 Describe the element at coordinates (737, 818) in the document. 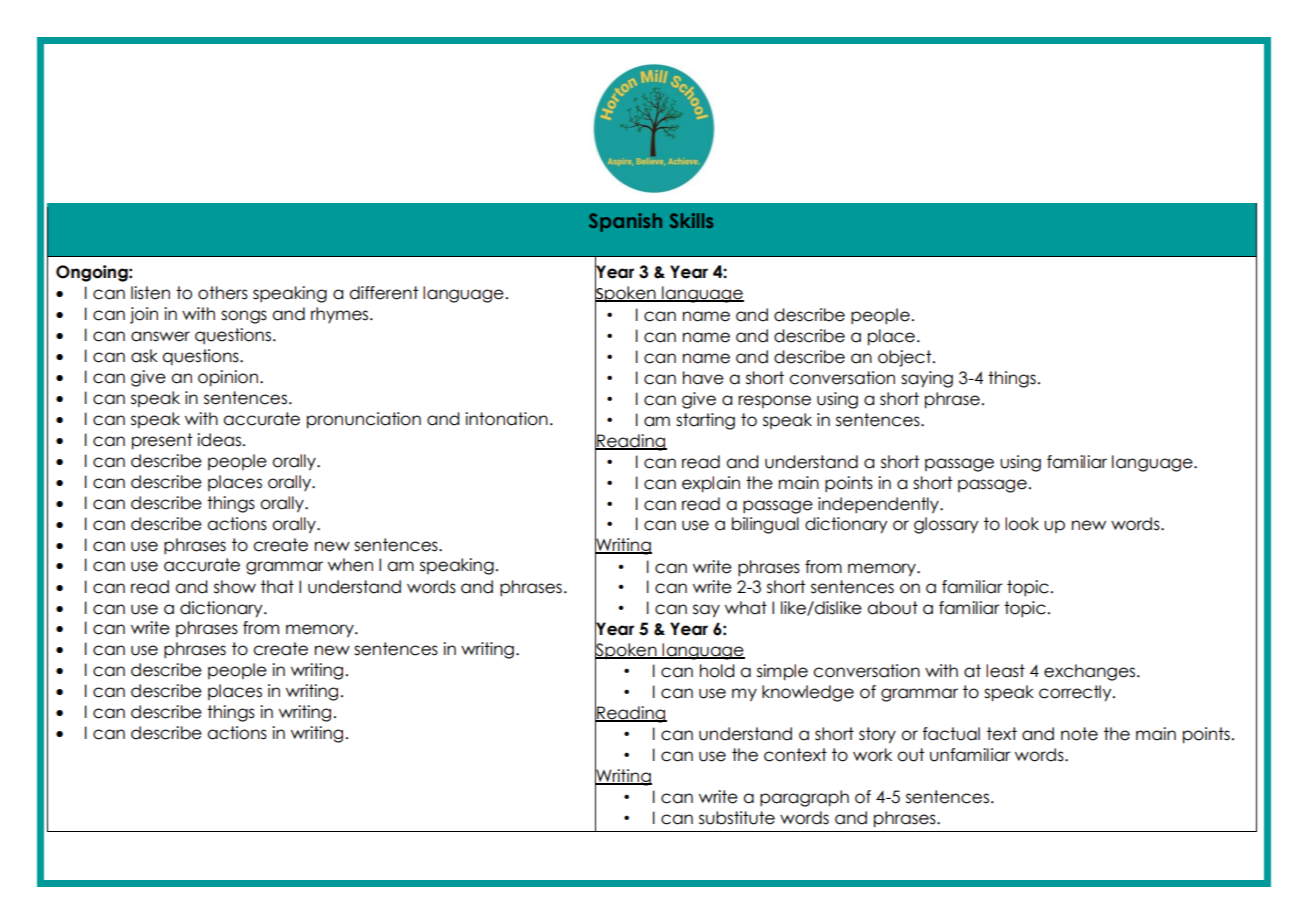

I see `substitute` at that location.
